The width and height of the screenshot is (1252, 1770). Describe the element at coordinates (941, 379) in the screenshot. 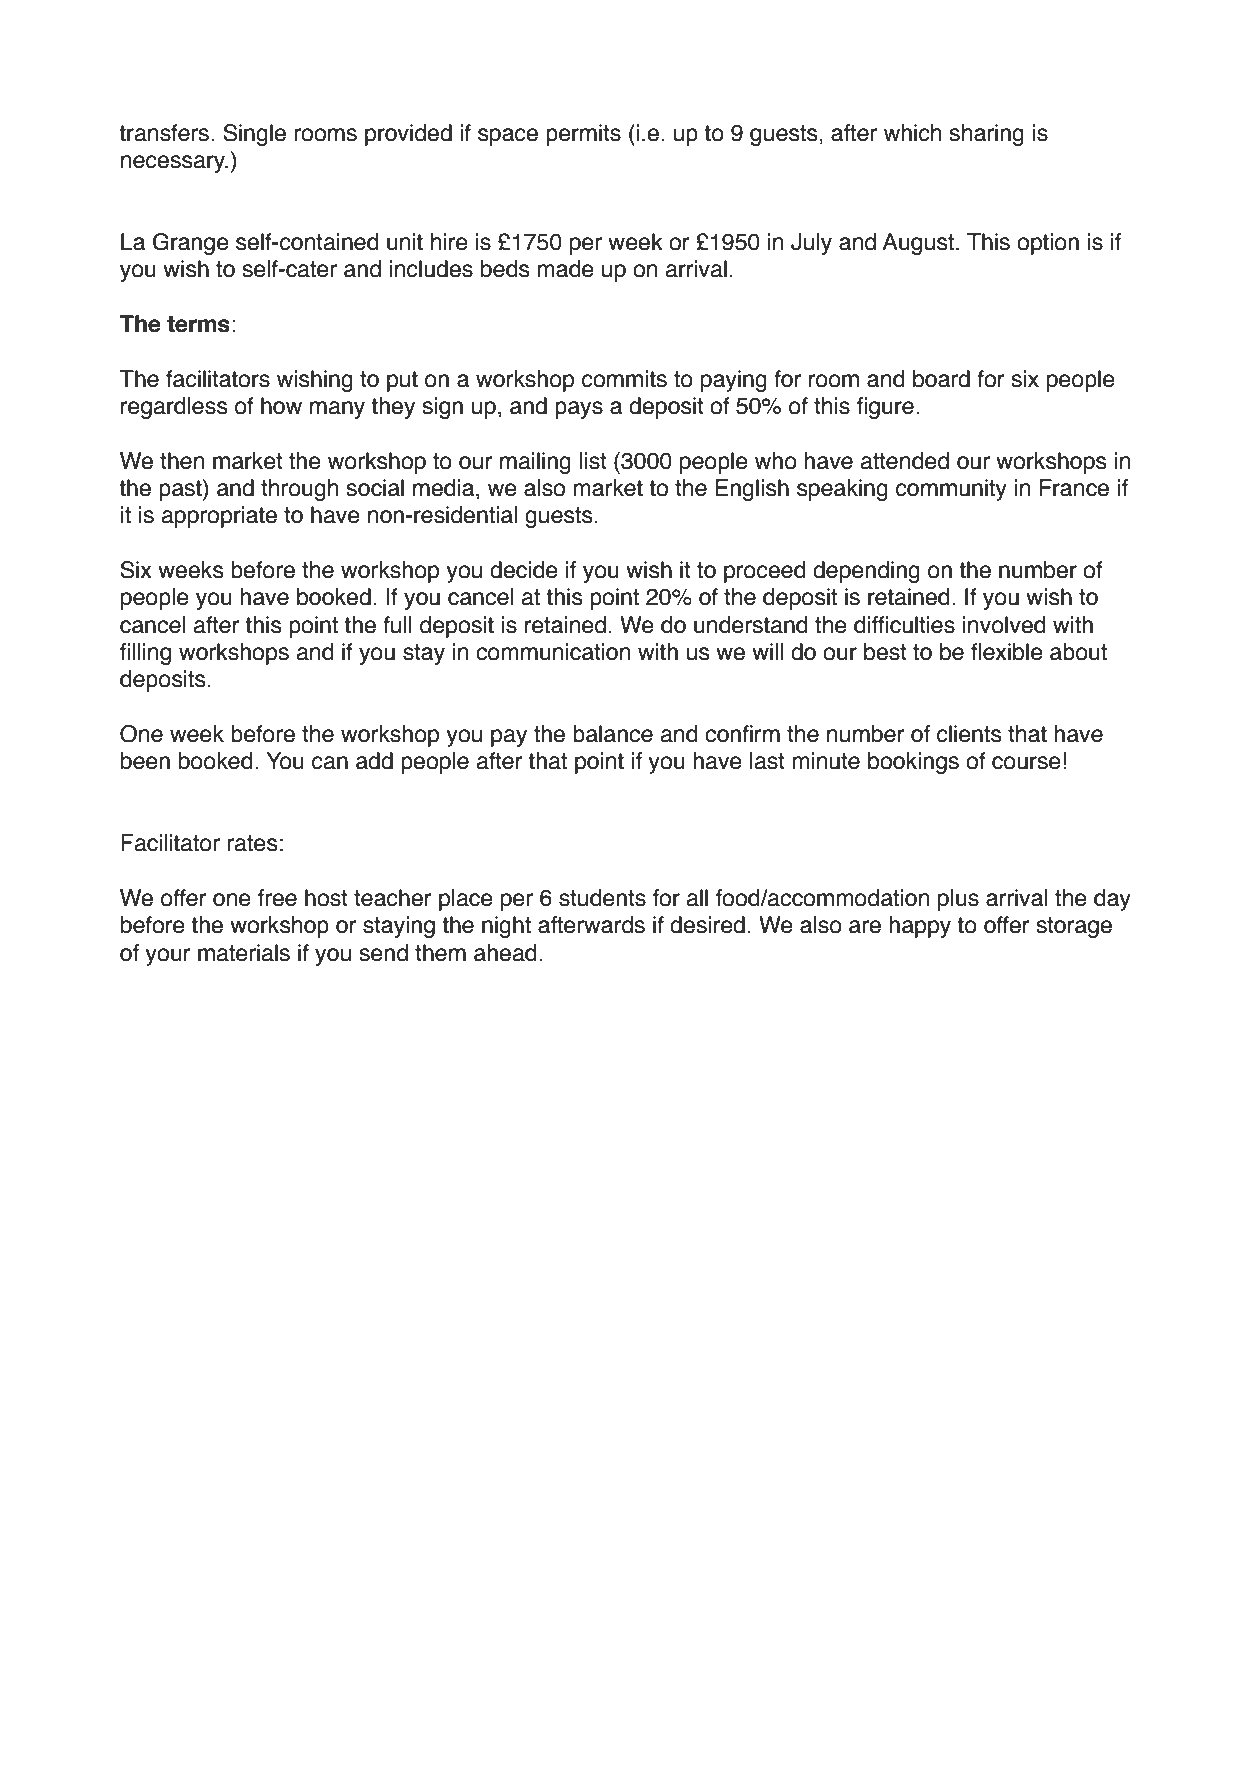

I see `board` at that location.
